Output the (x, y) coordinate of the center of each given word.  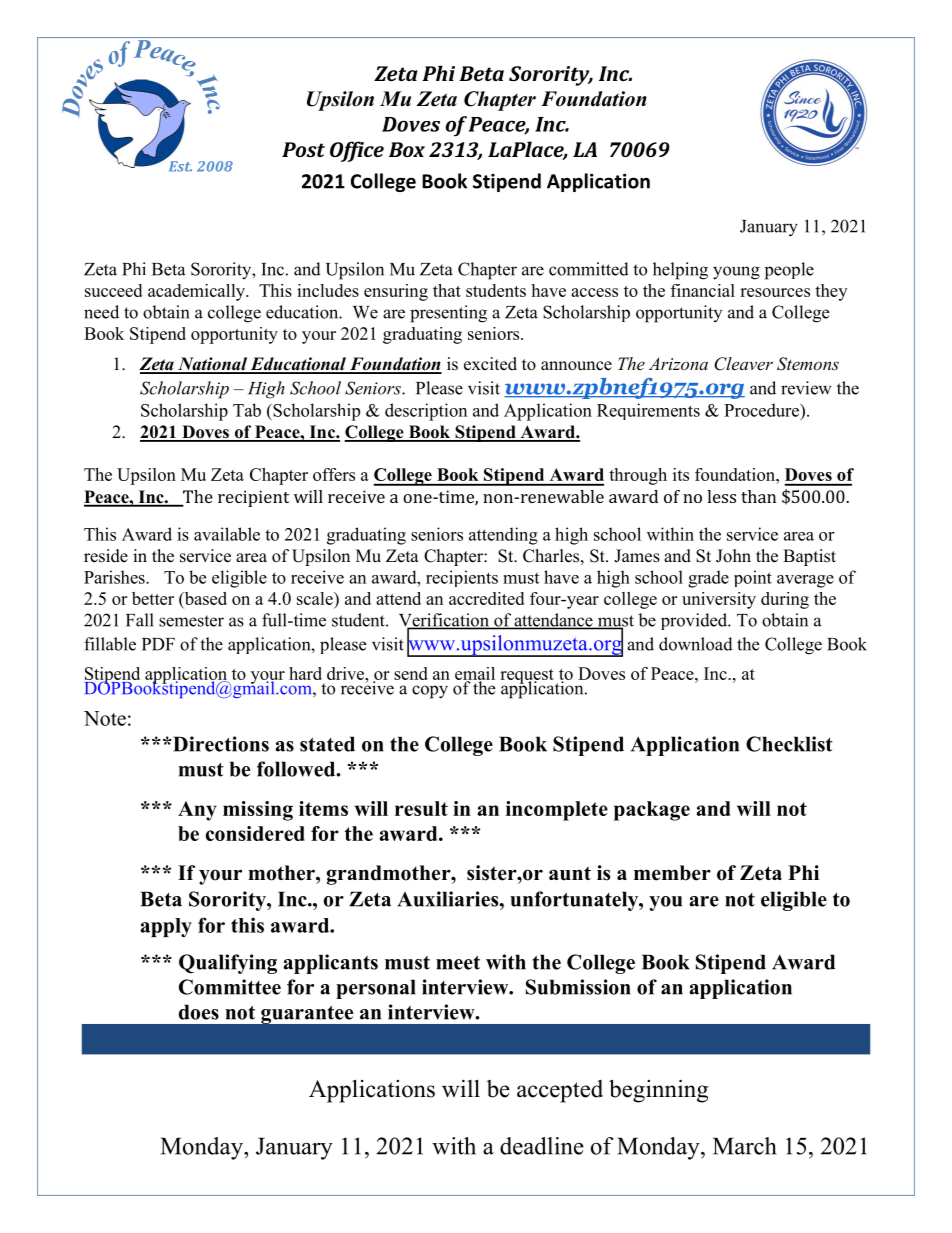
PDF (158, 644)
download (696, 644)
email (475, 674)
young (736, 273)
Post (303, 149)
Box (407, 149)
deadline (542, 1146)
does (199, 1012)
